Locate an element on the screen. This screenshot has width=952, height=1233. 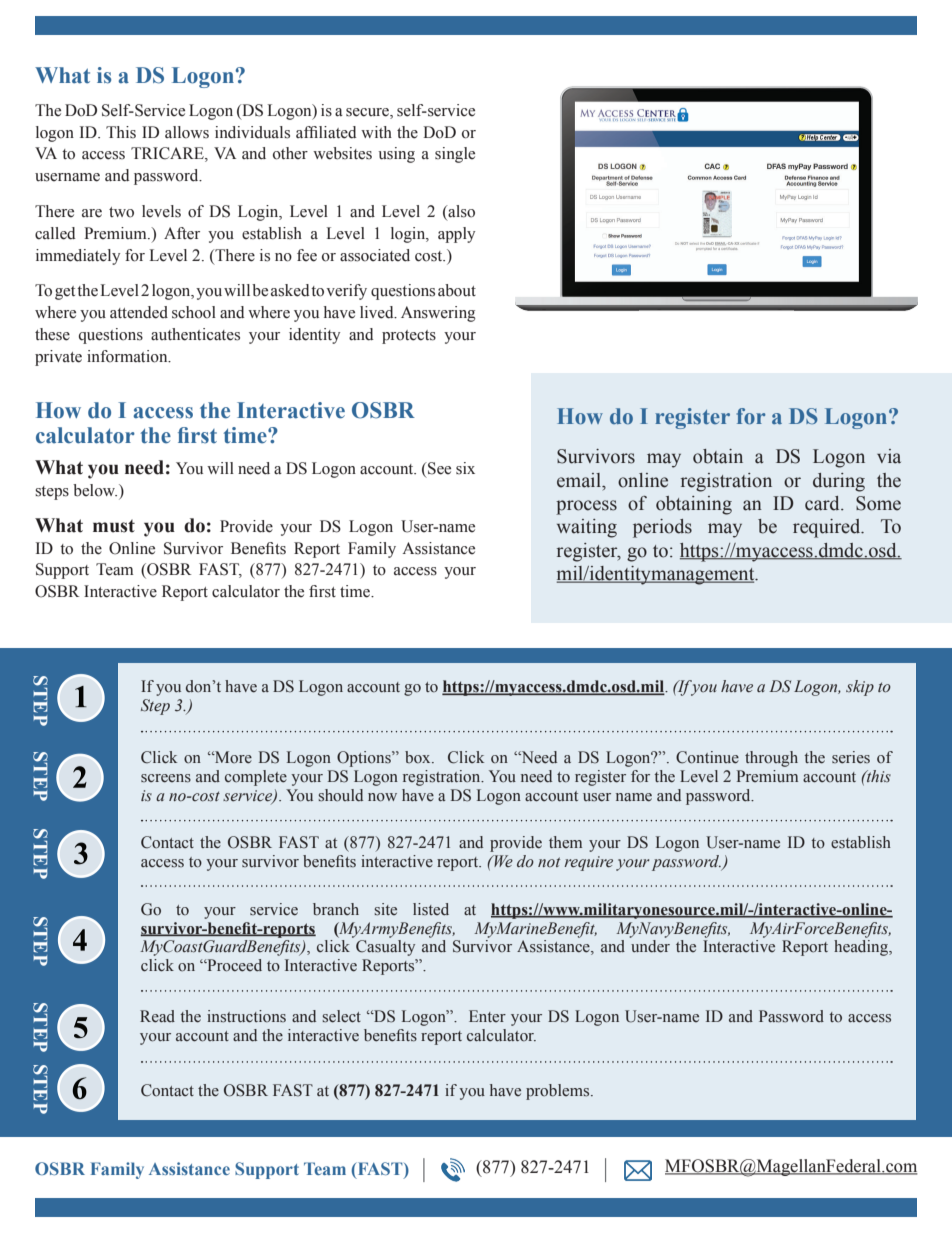
must is located at coordinates (114, 526).
